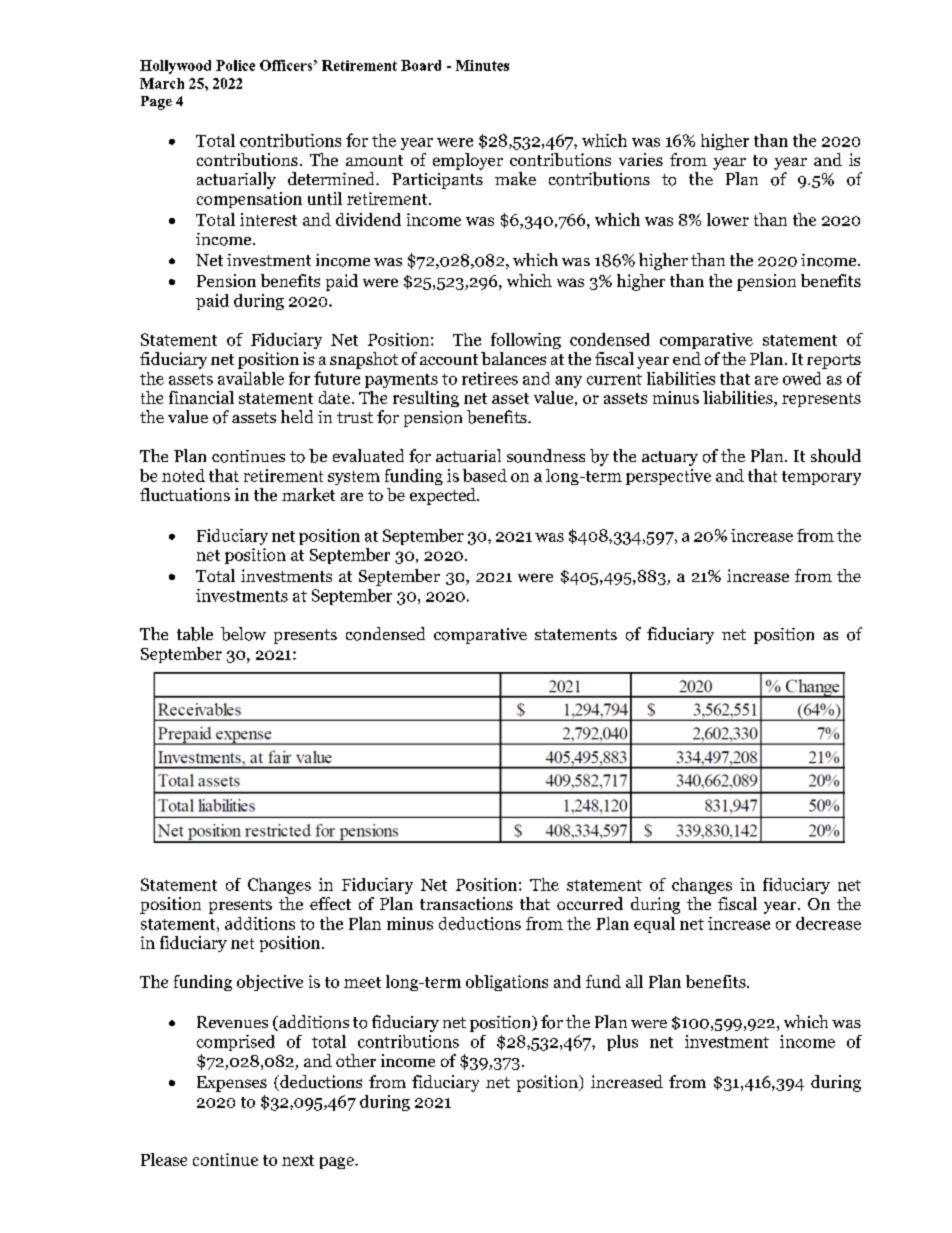  What do you see at coordinates (235, 65) in the screenshot?
I see `Police` at bounding box center [235, 65].
